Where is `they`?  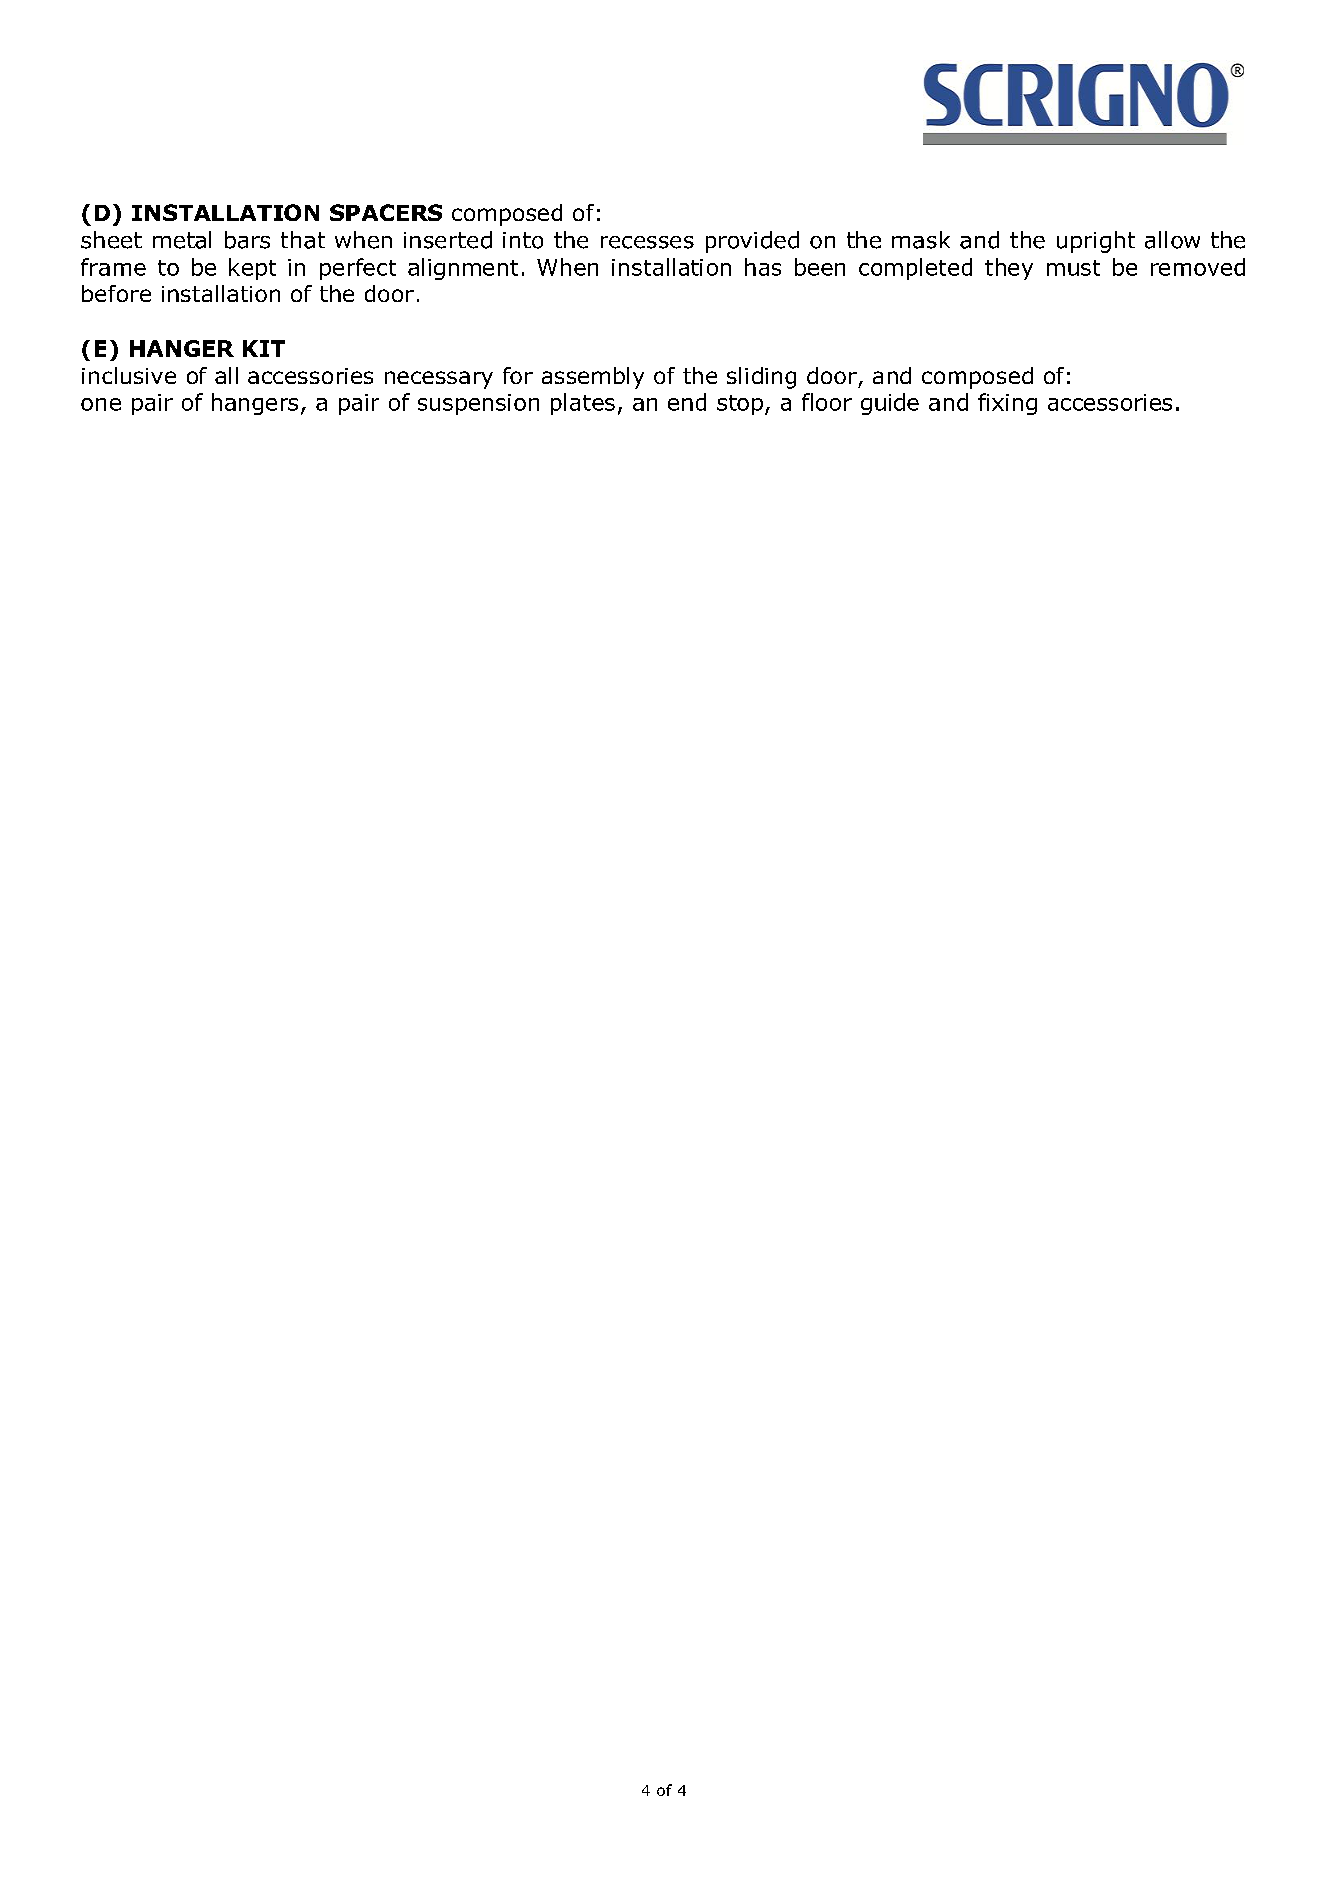 they is located at coordinates (1009, 269).
